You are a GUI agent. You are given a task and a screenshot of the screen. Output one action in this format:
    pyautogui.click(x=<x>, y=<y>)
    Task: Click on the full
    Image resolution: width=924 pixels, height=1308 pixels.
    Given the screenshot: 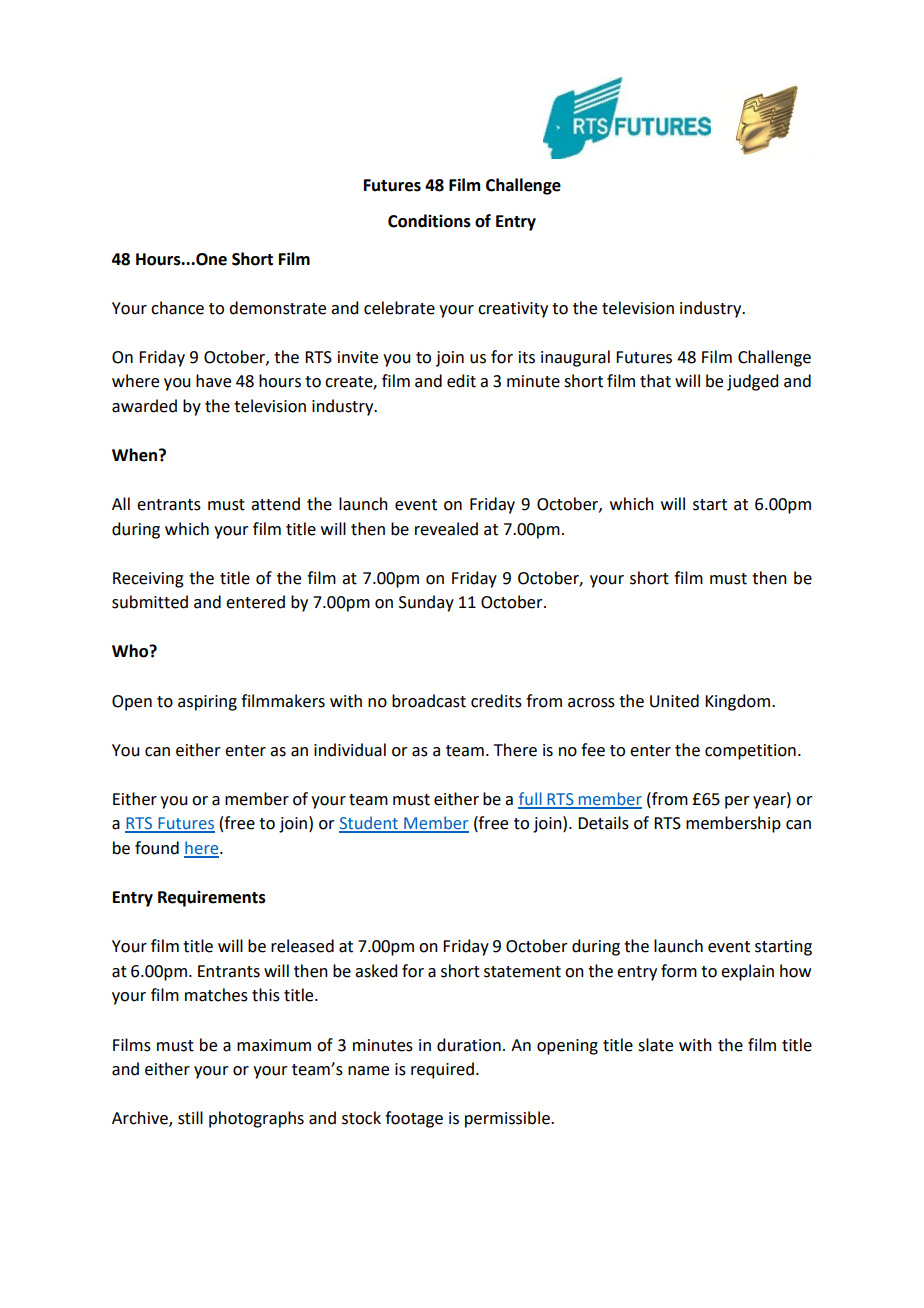 What is the action you would take?
    pyautogui.click(x=531, y=800)
